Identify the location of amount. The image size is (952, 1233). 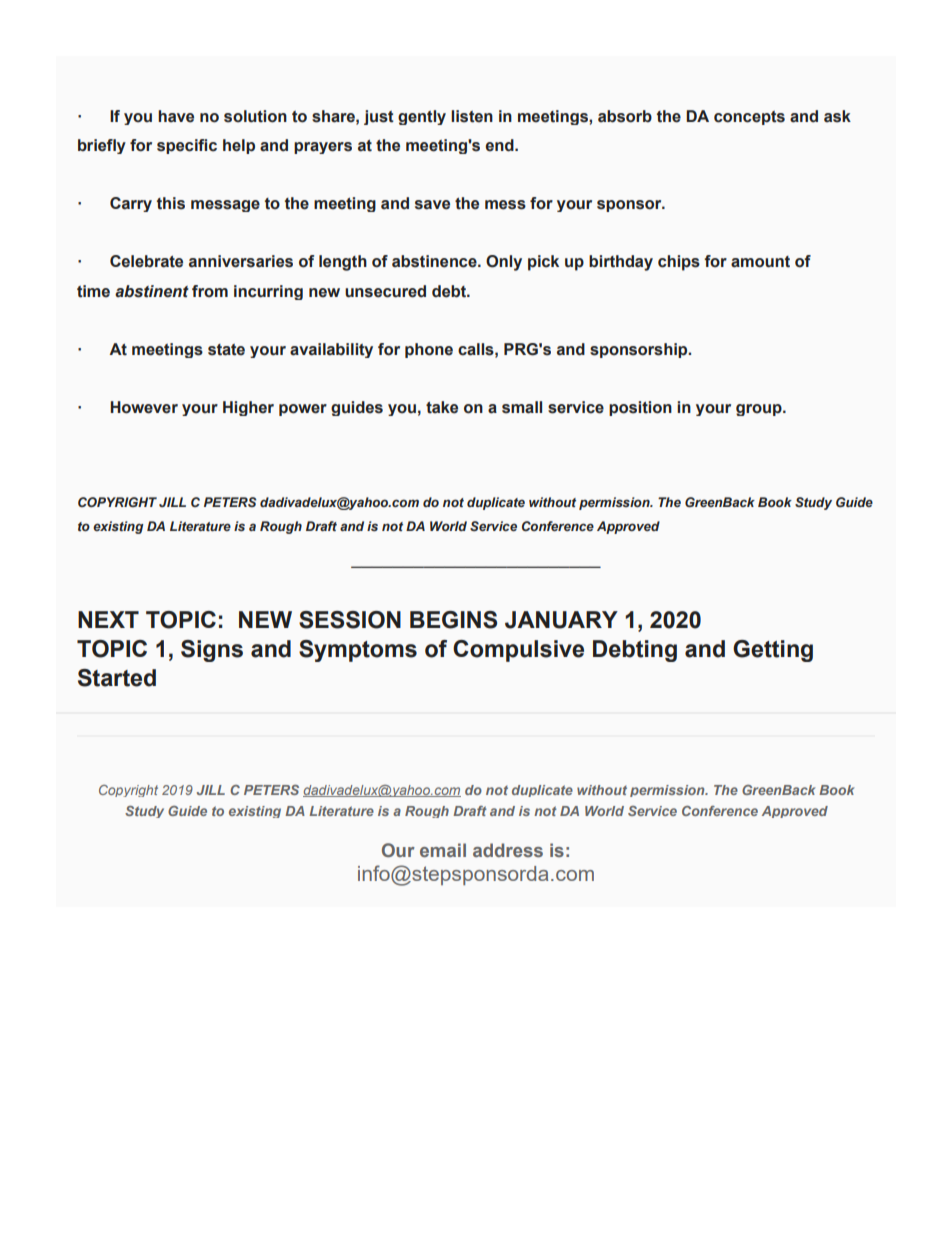
(760, 262).
